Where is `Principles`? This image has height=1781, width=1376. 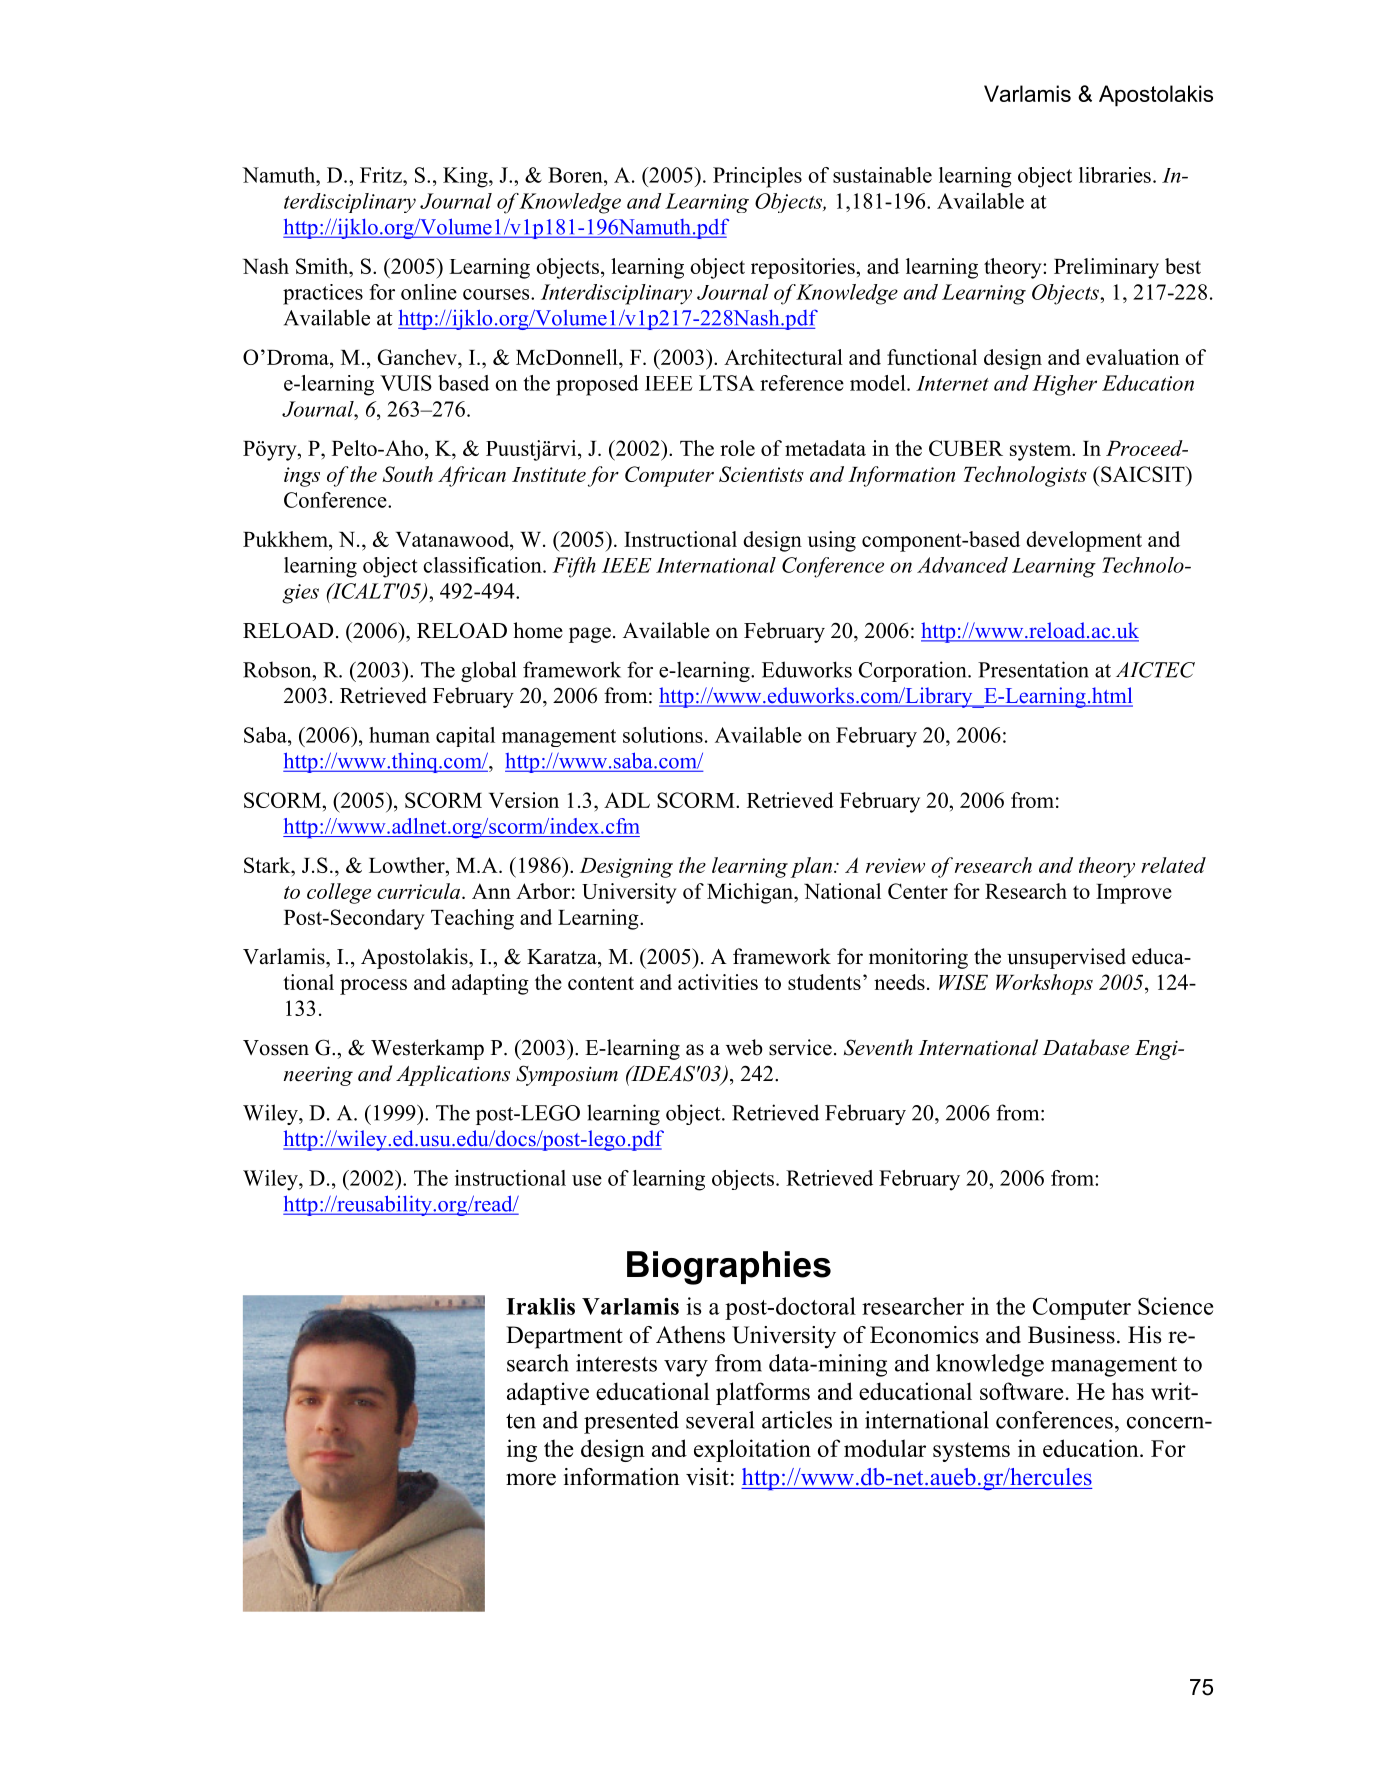 Principles is located at coordinates (757, 177).
